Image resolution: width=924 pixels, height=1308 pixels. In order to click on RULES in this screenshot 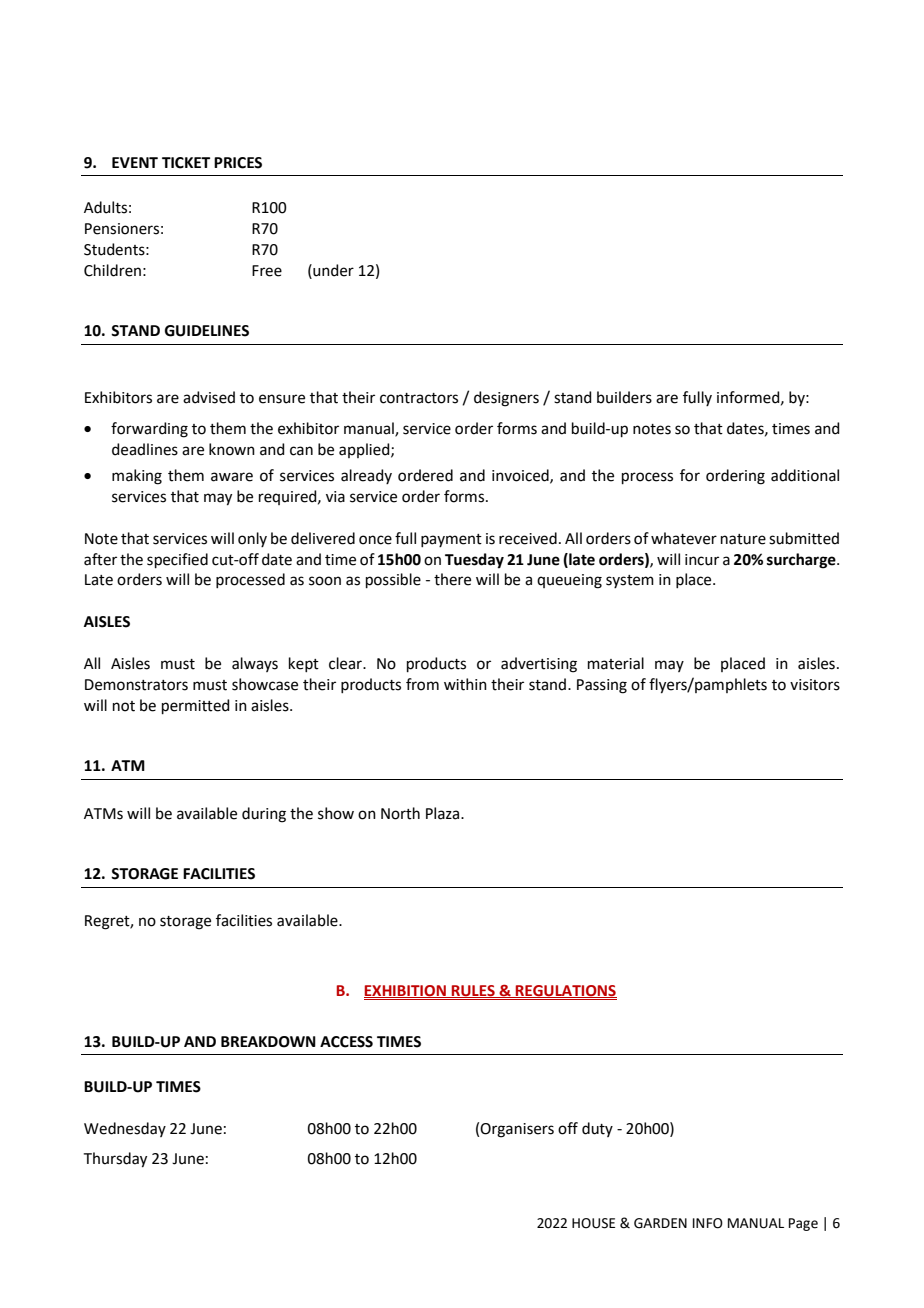, I will do `click(473, 991)`.
